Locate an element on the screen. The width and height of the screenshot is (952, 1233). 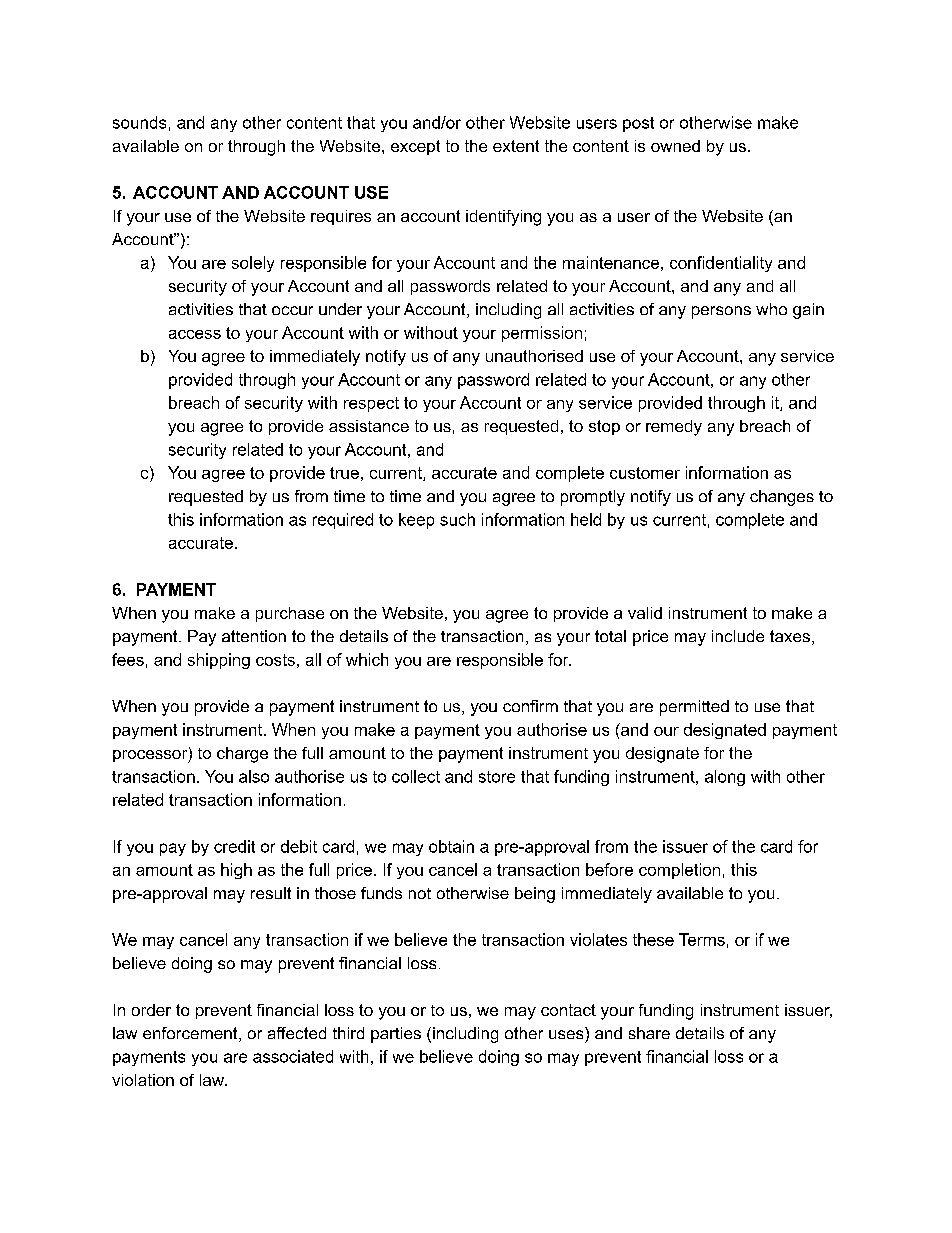
enforcement is located at coordinates (191, 1034).
